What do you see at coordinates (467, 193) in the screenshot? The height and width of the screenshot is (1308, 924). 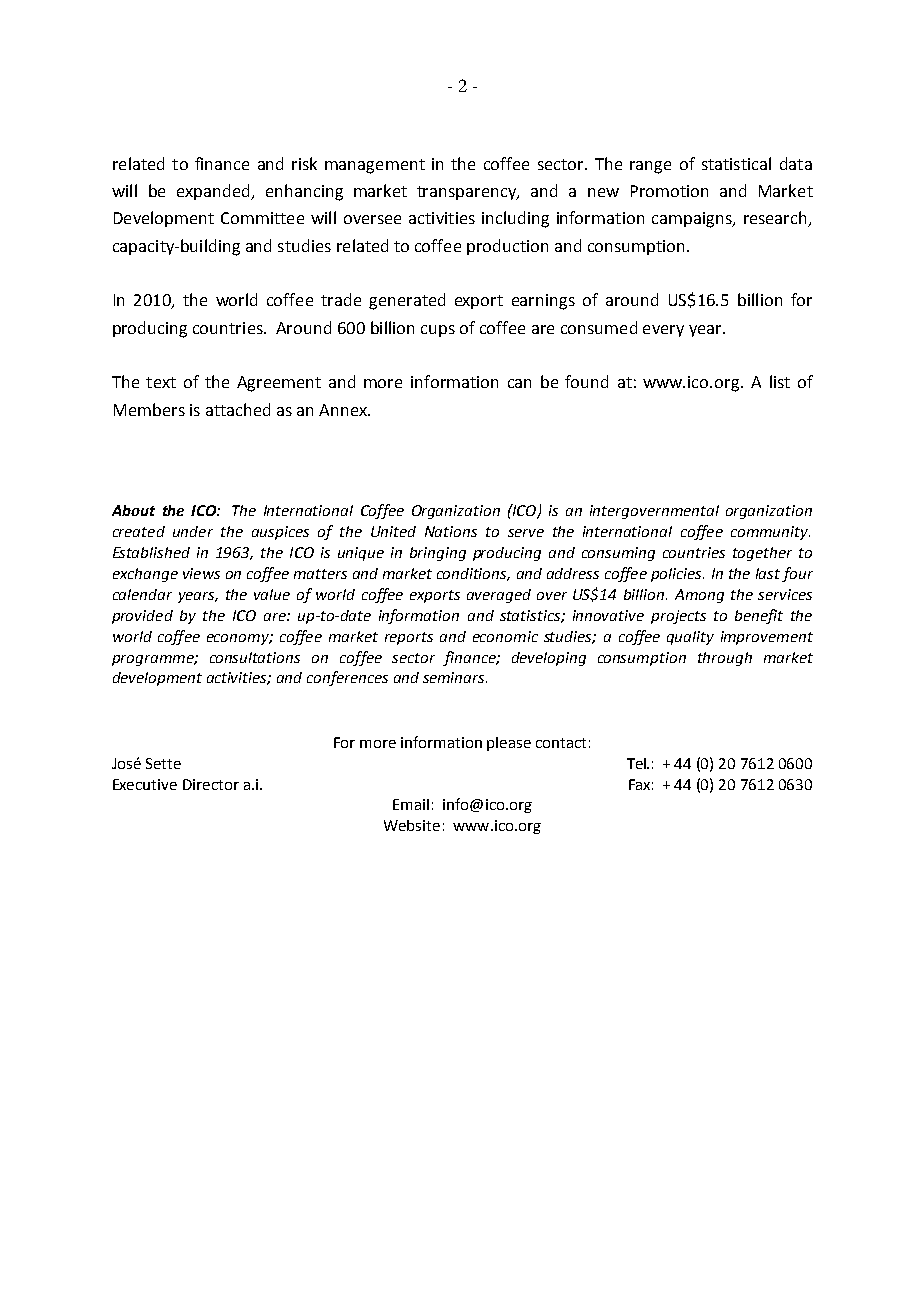 I see `transparency` at bounding box center [467, 193].
